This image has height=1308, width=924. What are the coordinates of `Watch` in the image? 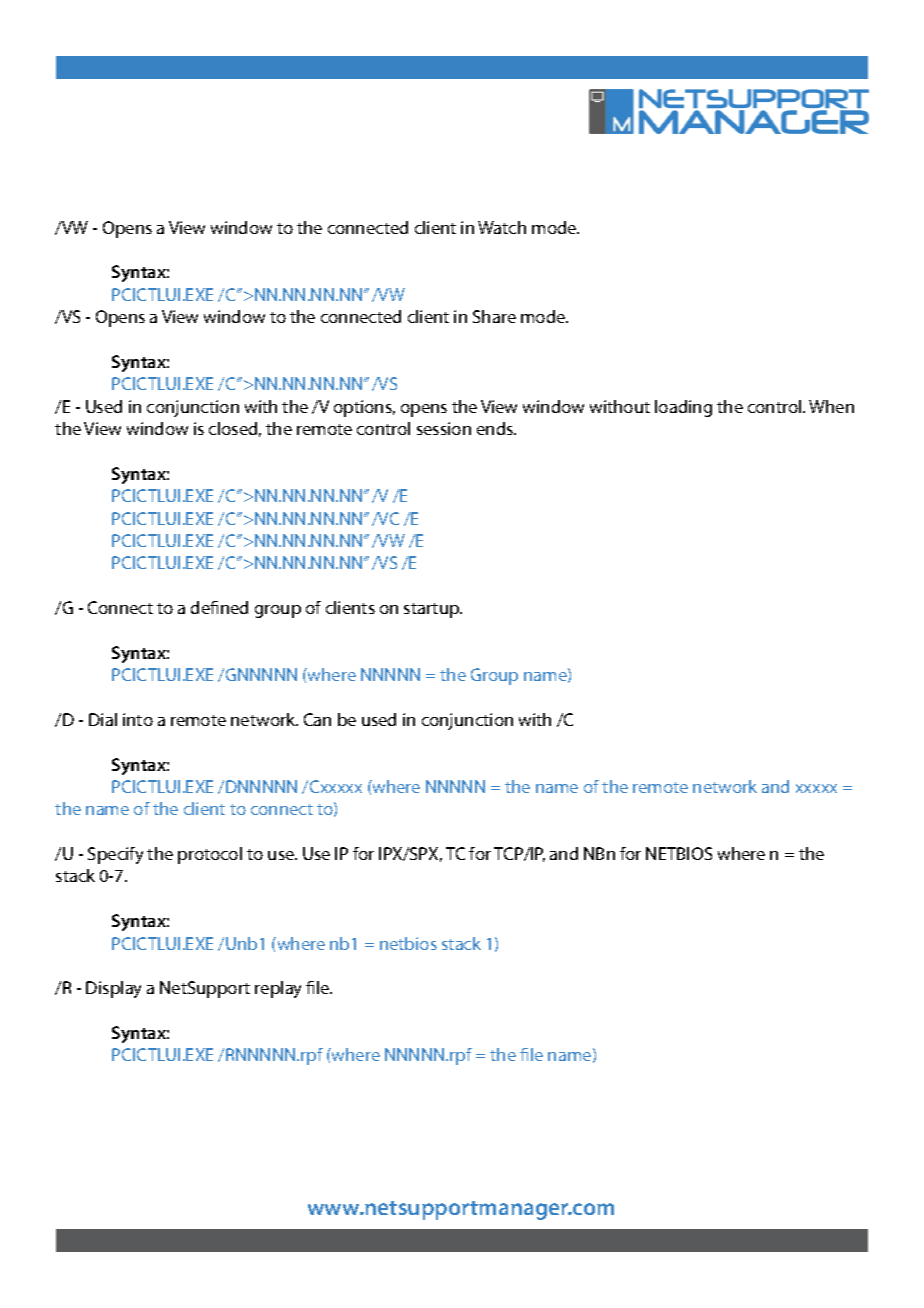 It's located at (502, 227).
